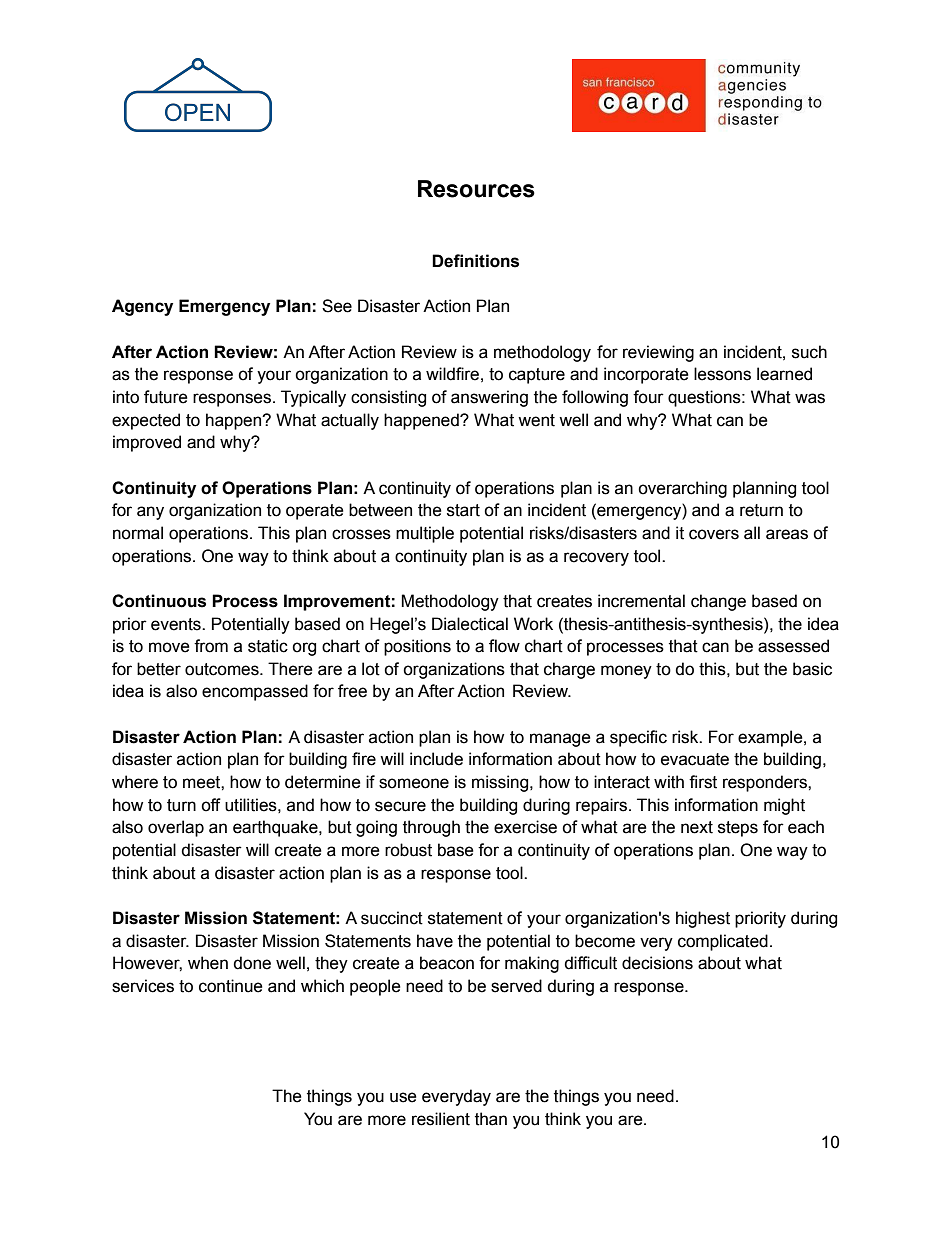 The width and height of the screenshot is (952, 1233). Describe the element at coordinates (714, 534) in the screenshot. I see `covers` at that location.
